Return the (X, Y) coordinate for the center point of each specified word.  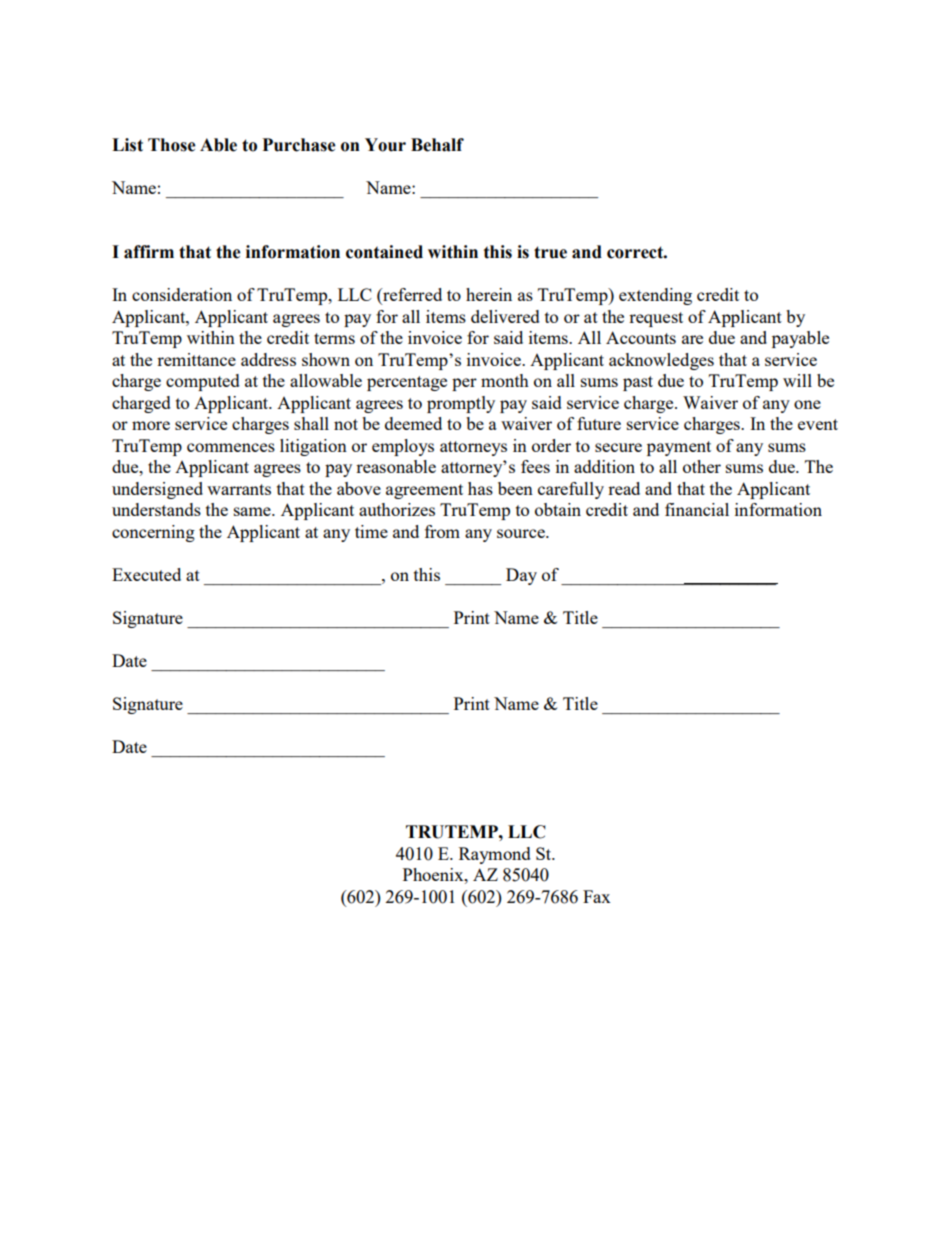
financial (697, 509)
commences (231, 447)
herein (489, 294)
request (656, 319)
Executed (146, 574)
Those (171, 145)
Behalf (437, 145)
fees (535, 466)
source (522, 533)
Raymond (495, 855)
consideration (182, 294)
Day (521, 576)
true (550, 252)
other (702, 466)
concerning (153, 533)
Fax (597, 896)
